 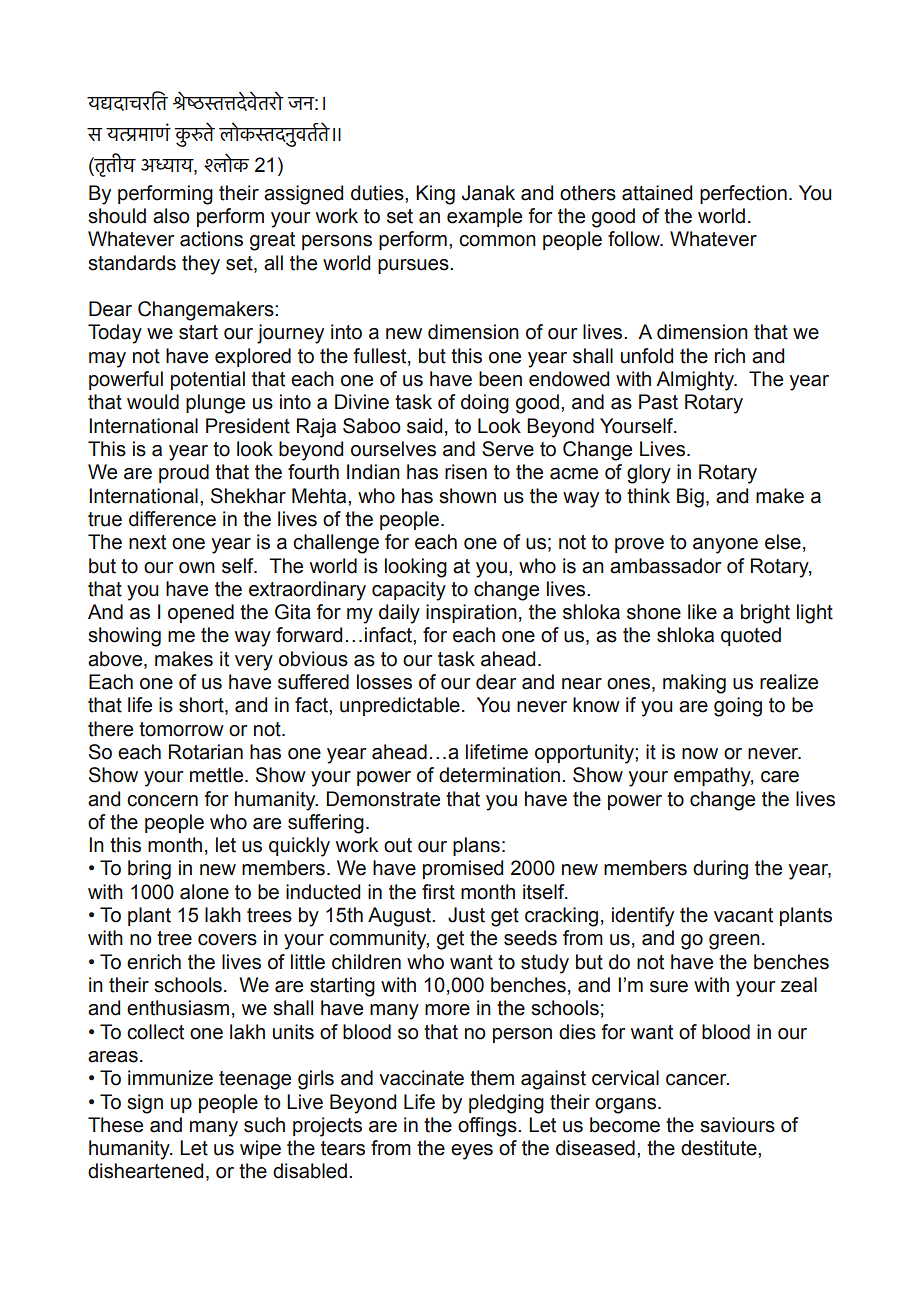 I want to click on going, so click(x=738, y=707).
